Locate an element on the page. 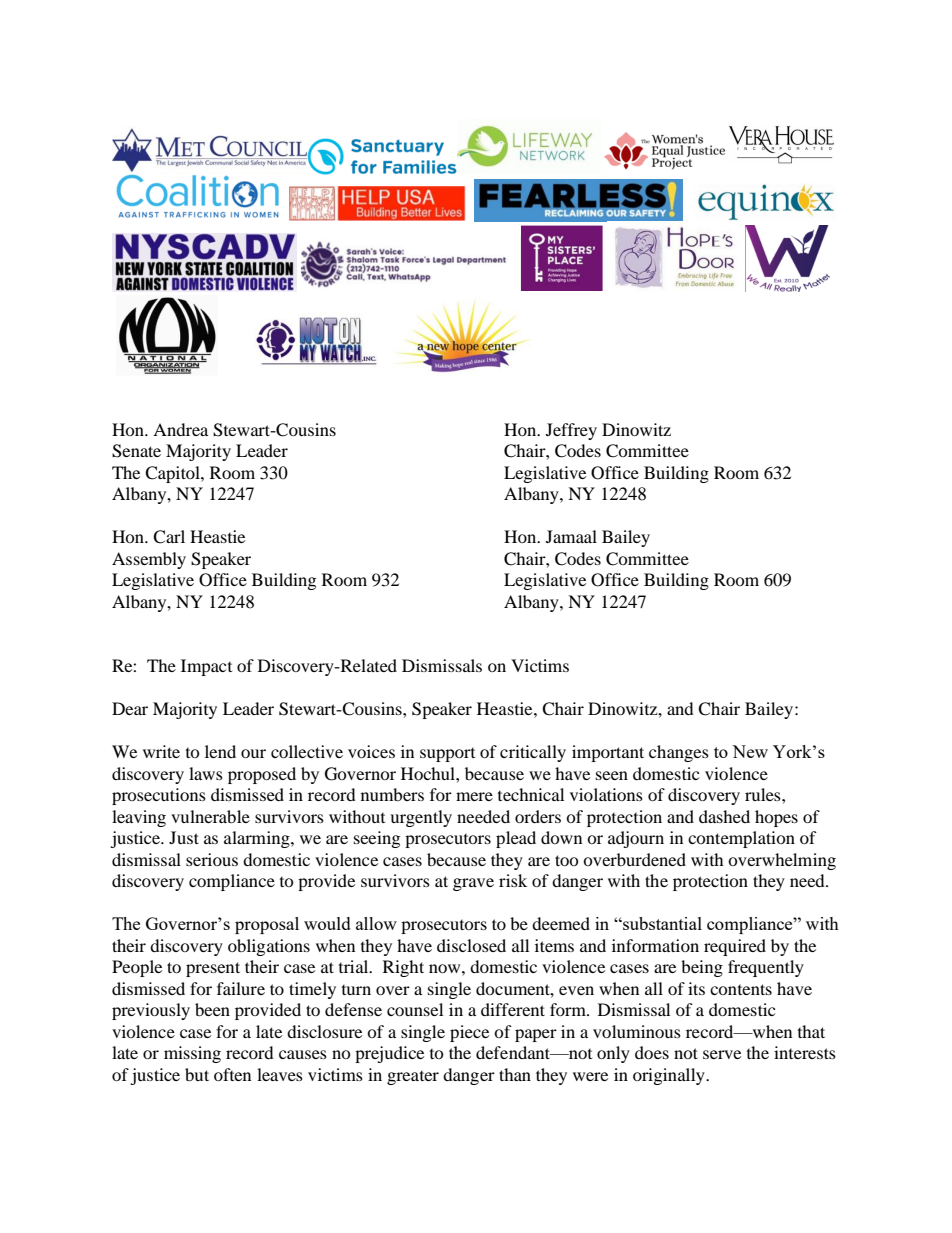 Image resolution: width=952 pixels, height=1233 pixels. dashed is located at coordinates (724, 816).
